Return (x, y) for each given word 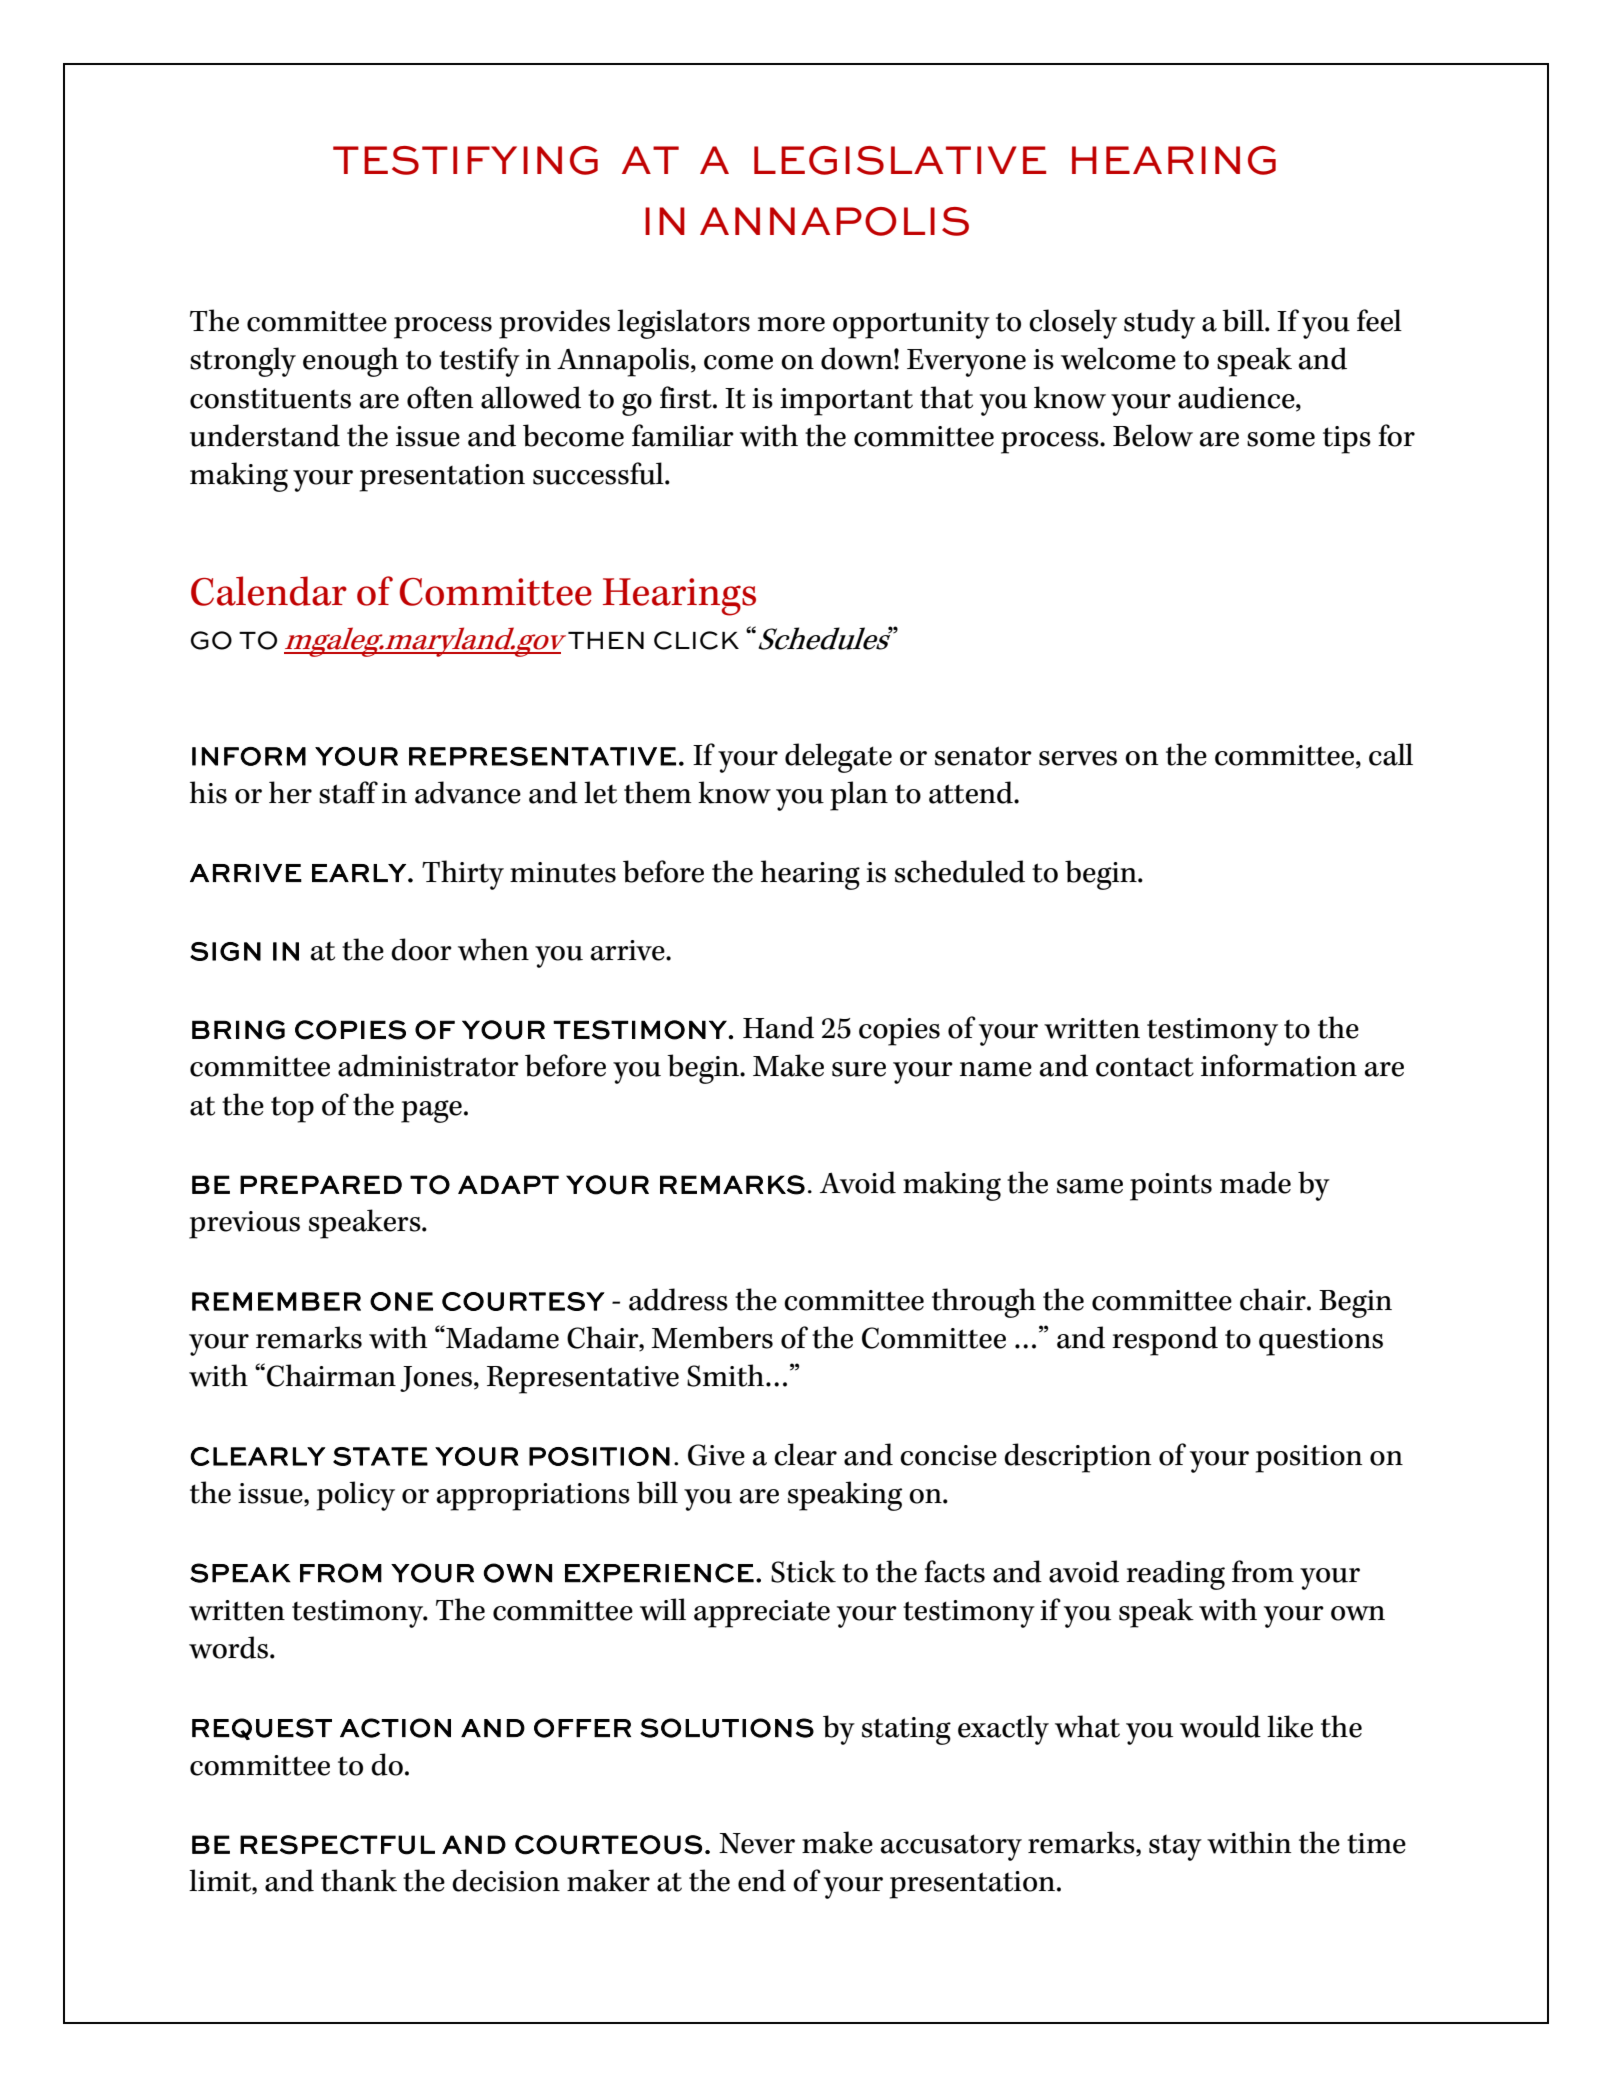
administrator (428, 1065)
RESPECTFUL (337, 1845)
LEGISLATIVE (900, 160)
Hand (778, 1027)
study (1159, 324)
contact (1145, 1067)
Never (757, 1843)
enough (350, 362)
